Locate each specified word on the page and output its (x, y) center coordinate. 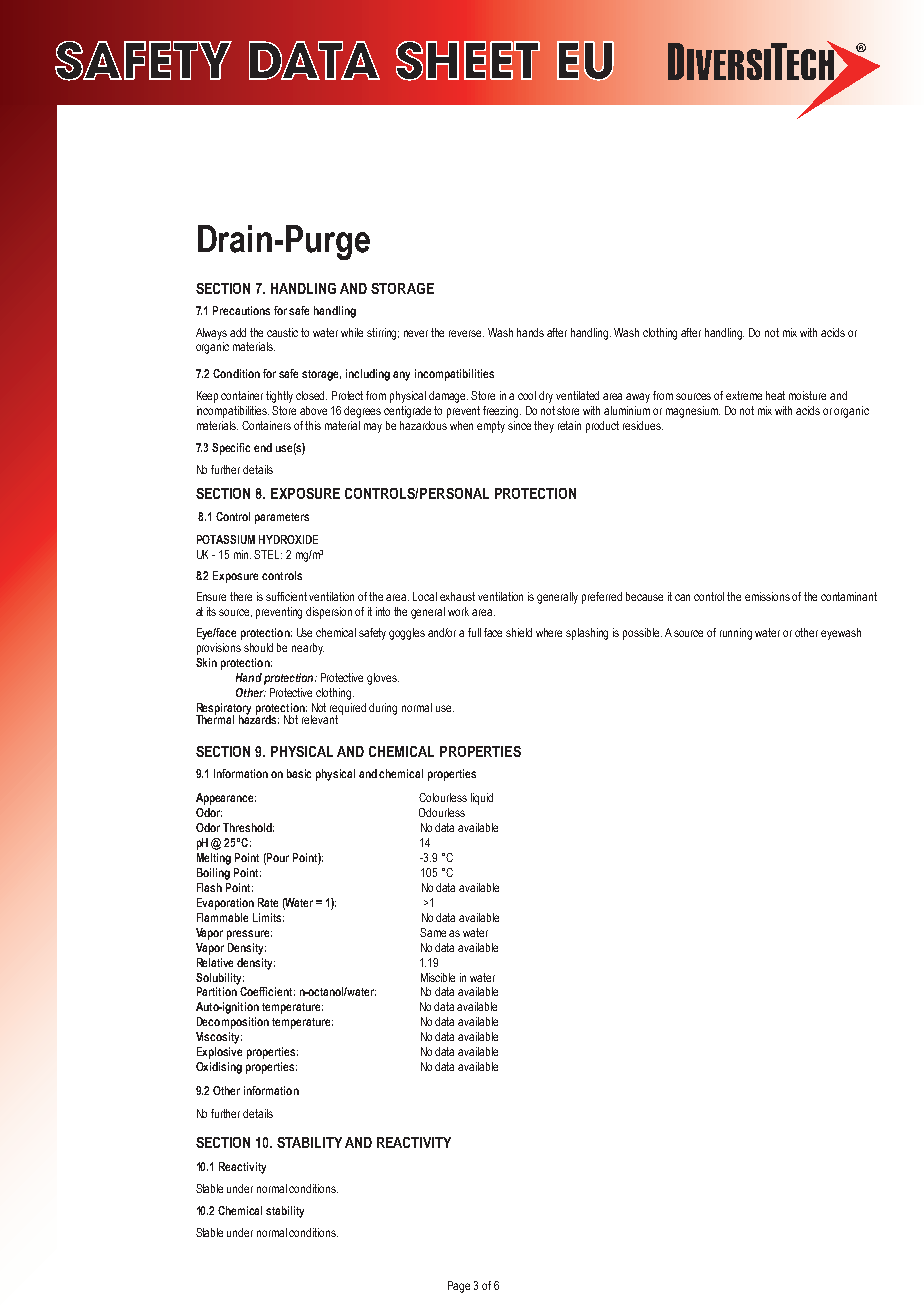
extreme (744, 395)
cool (527, 395)
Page (459, 1287)
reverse (466, 333)
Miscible (438, 977)
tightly (279, 397)
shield (519, 632)
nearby (308, 649)
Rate (268, 902)
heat (775, 395)
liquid (482, 799)
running (736, 634)
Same (433, 932)
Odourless (442, 812)
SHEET (468, 61)
